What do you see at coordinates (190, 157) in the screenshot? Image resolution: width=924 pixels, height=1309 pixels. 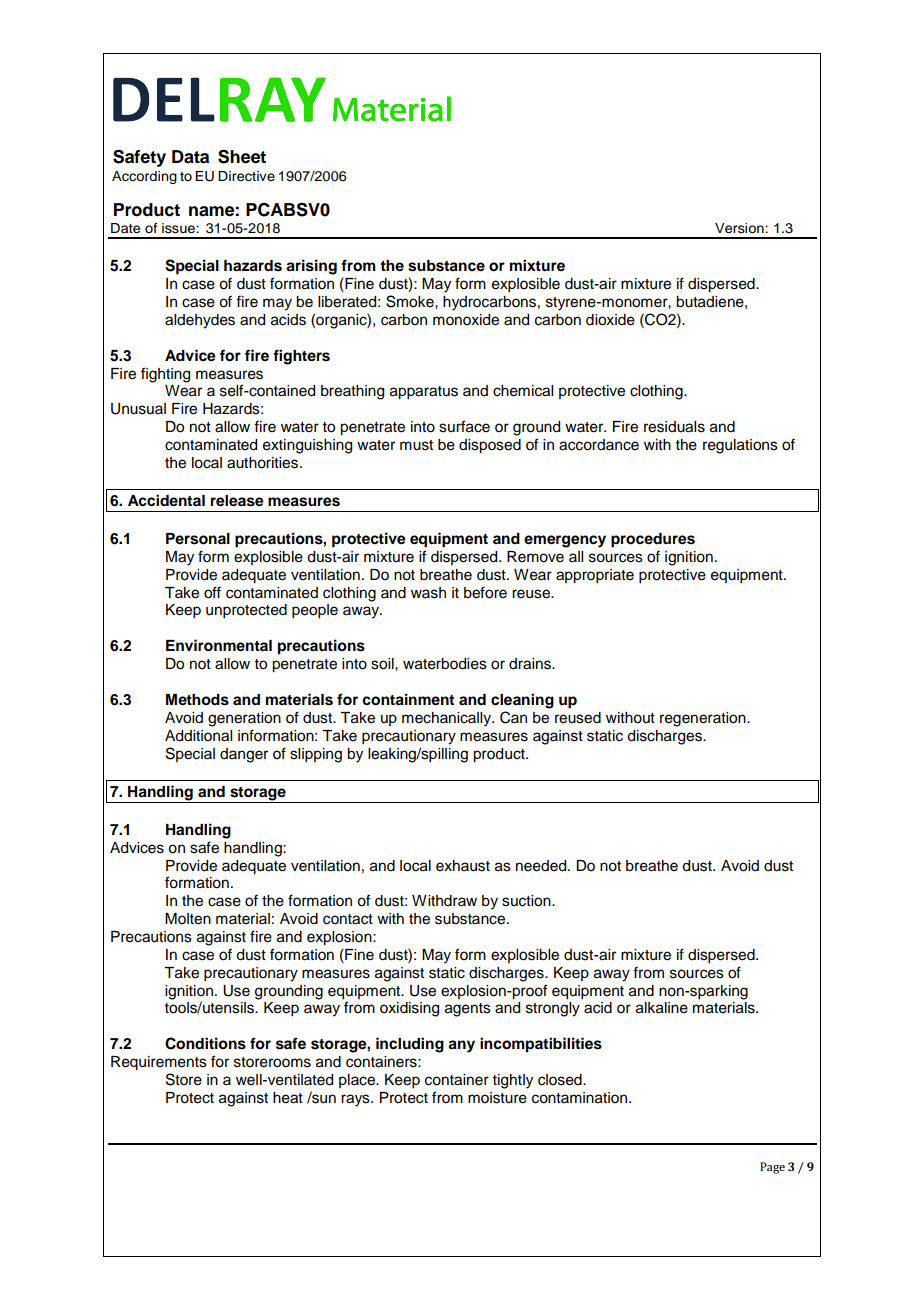 I see `Data` at bounding box center [190, 157].
